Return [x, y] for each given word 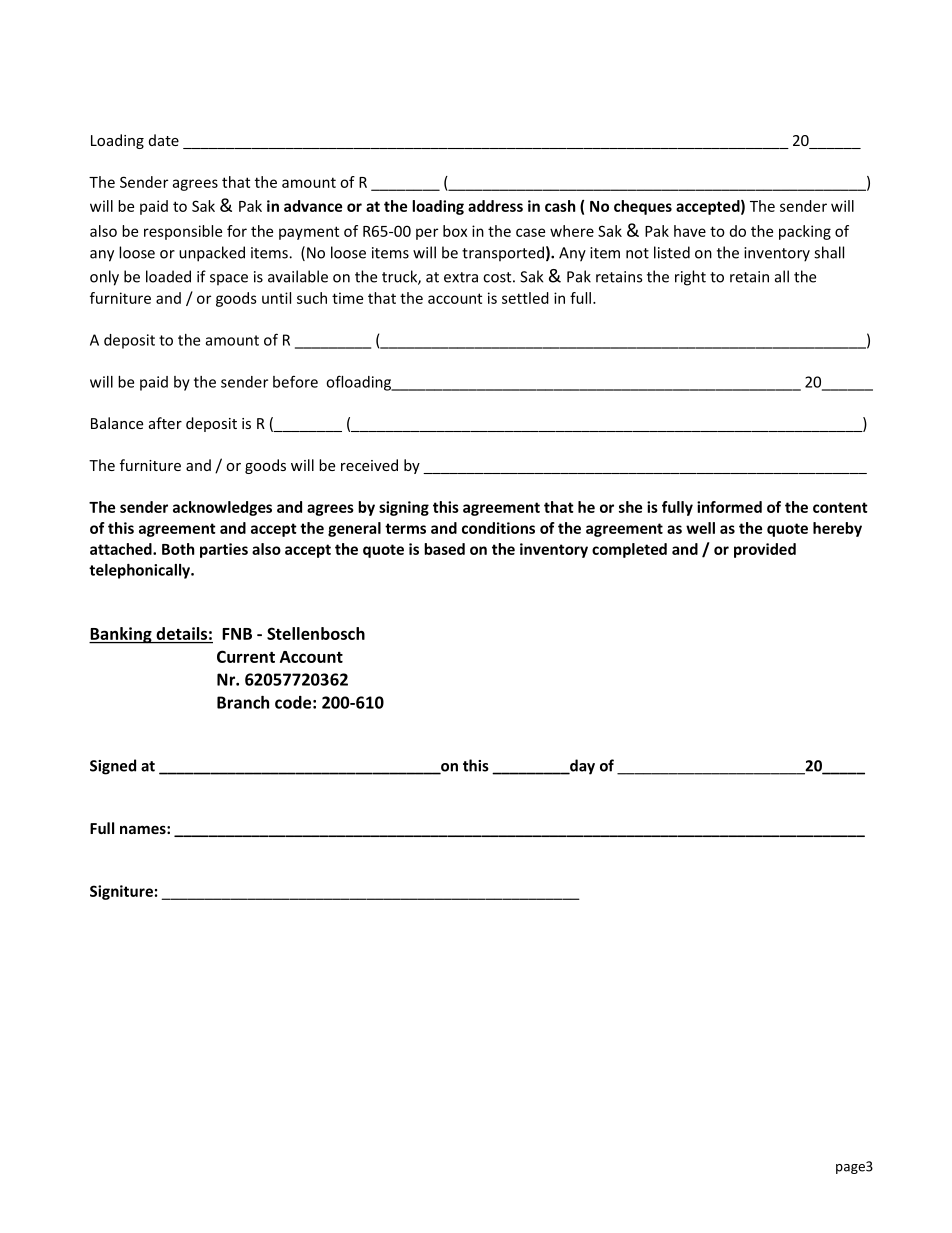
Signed [113, 767]
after [165, 423]
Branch [243, 702]
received [369, 465]
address [495, 206]
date [164, 140]
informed [729, 507]
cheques [643, 207]
